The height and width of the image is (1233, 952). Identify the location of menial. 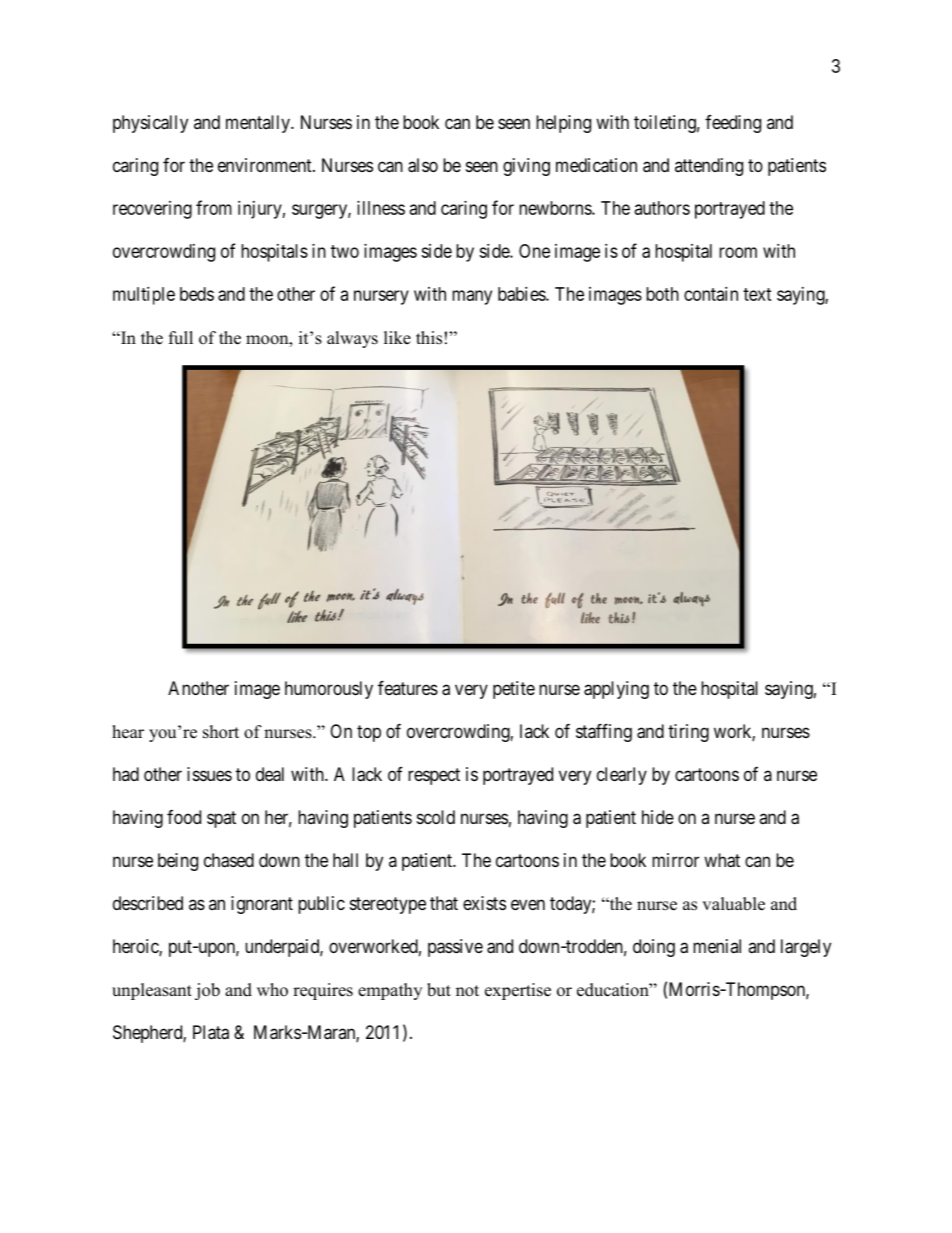
(717, 946).
